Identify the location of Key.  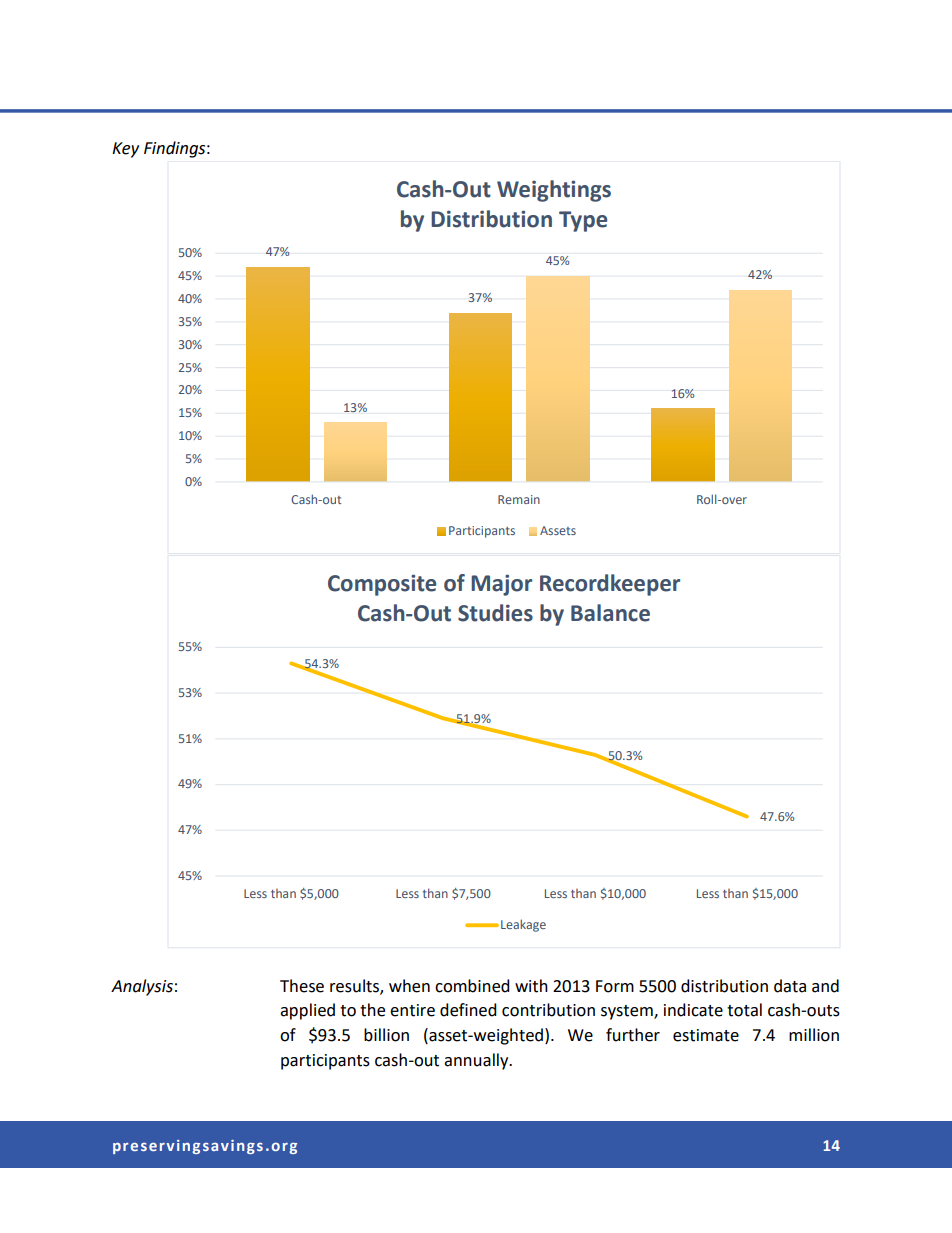
(125, 150).
